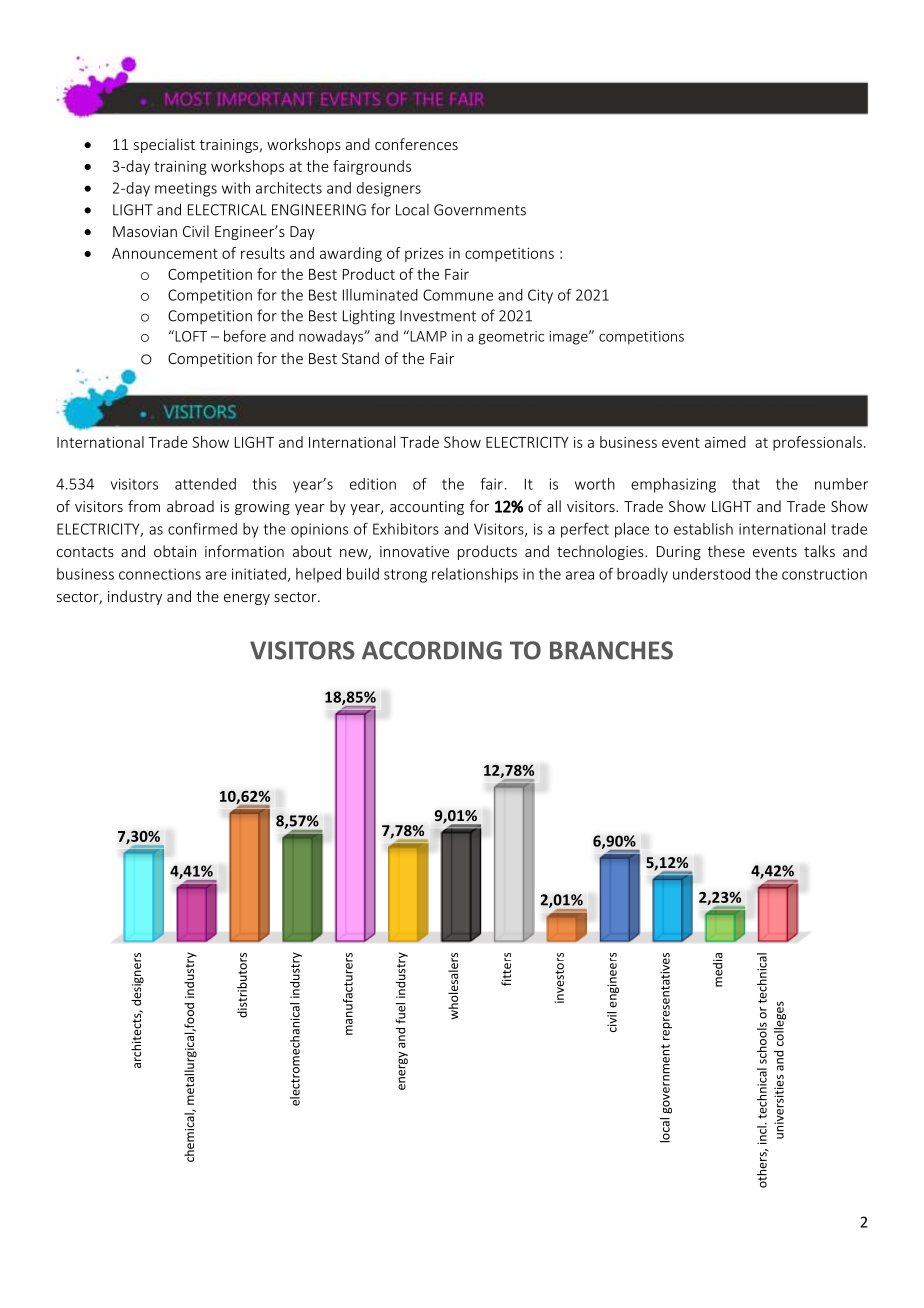 The image size is (924, 1308). I want to click on conferences, so click(416, 144).
